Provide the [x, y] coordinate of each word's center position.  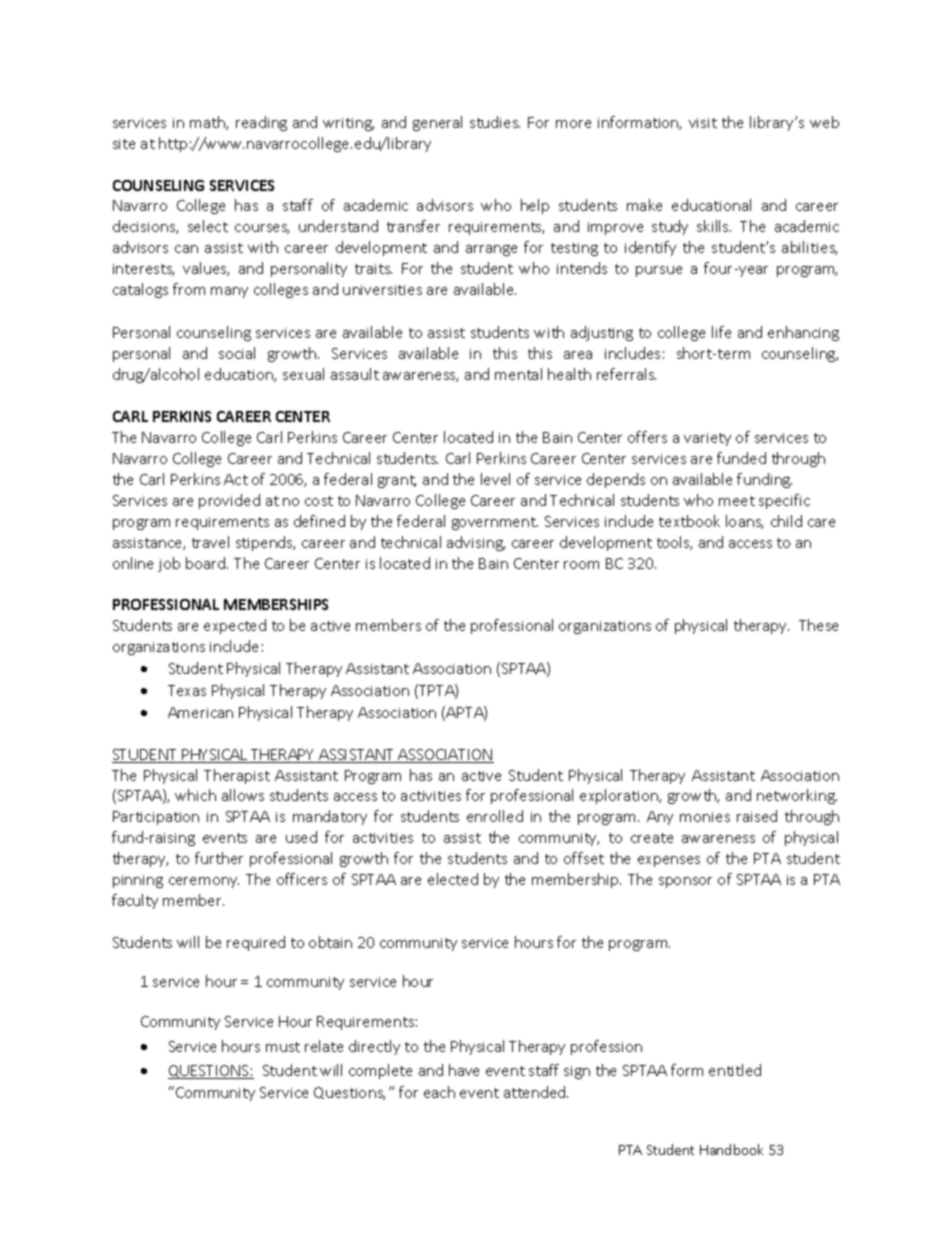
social [237, 353]
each [439, 1092]
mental [518, 374]
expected [235, 626]
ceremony [204, 882]
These [818, 625]
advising [476, 543]
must [283, 1047]
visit [703, 123]
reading [261, 123]
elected [453, 879]
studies [495, 122]
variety [707, 439]
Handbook [731, 1149]
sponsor [685, 882]
